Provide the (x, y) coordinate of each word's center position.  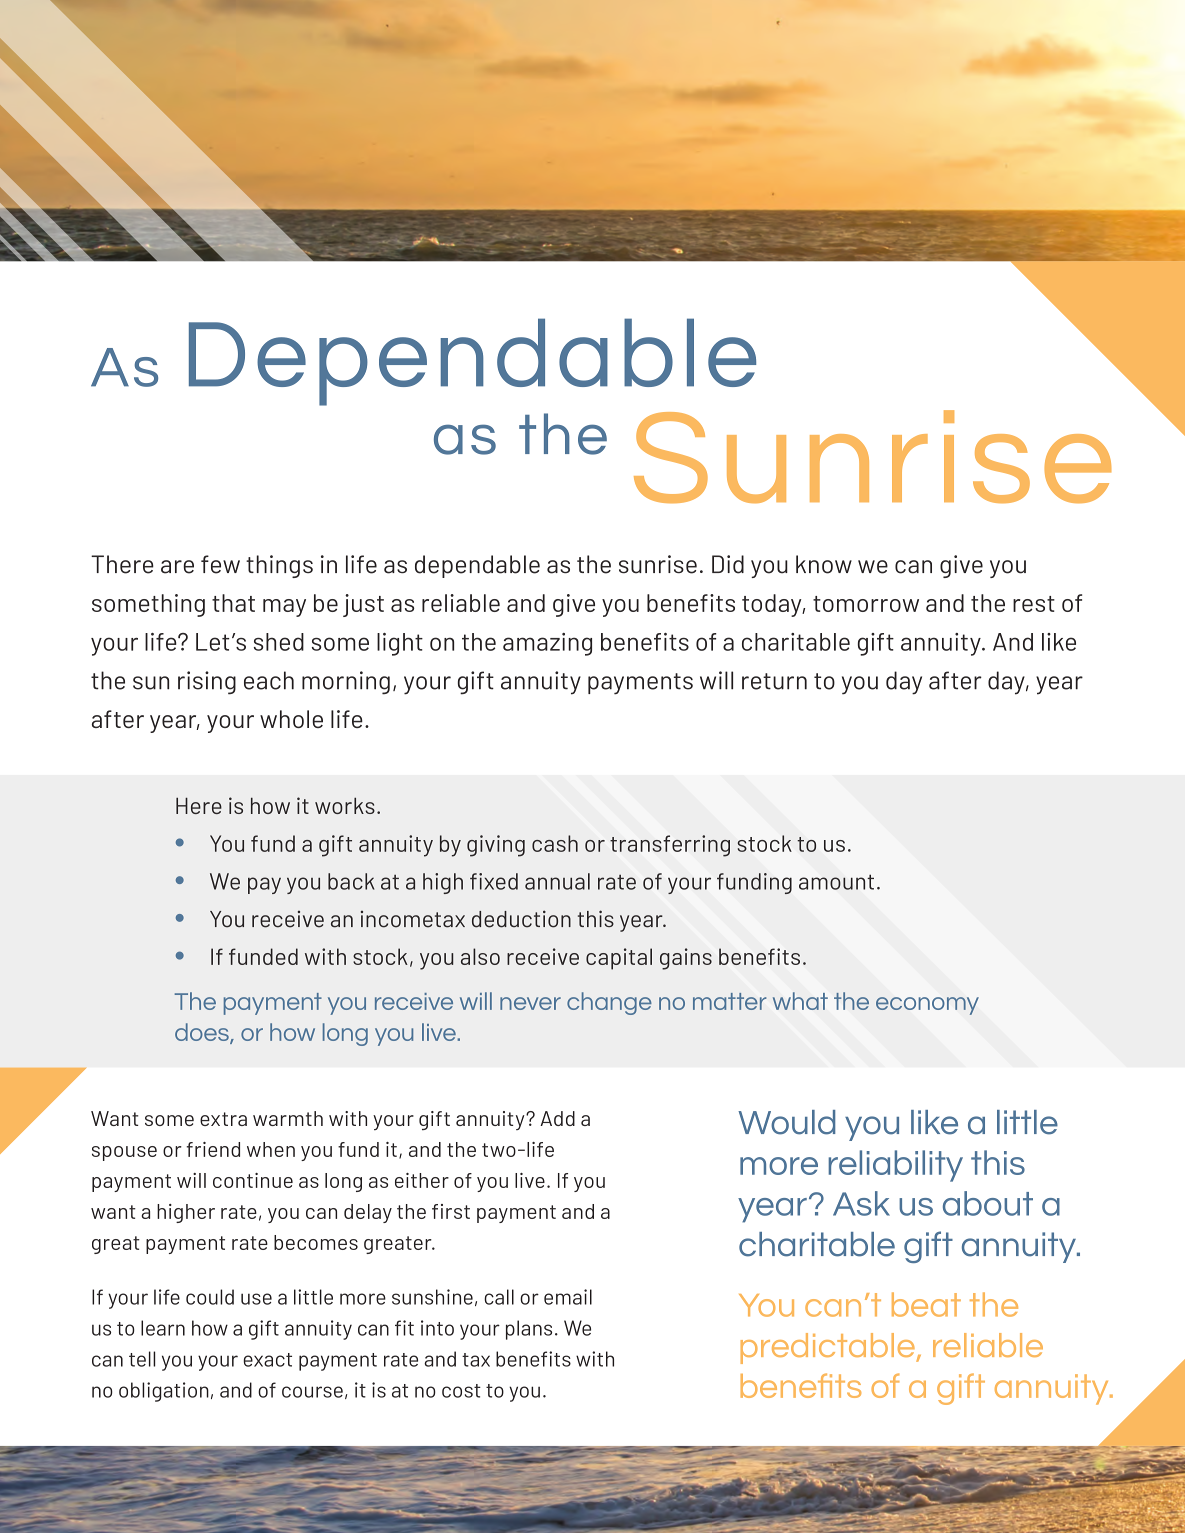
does (203, 1033)
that (233, 603)
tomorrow (866, 604)
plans (529, 1330)
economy (927, 1006)
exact (267, 1360)
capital (619, 959)
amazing (547, 644)
